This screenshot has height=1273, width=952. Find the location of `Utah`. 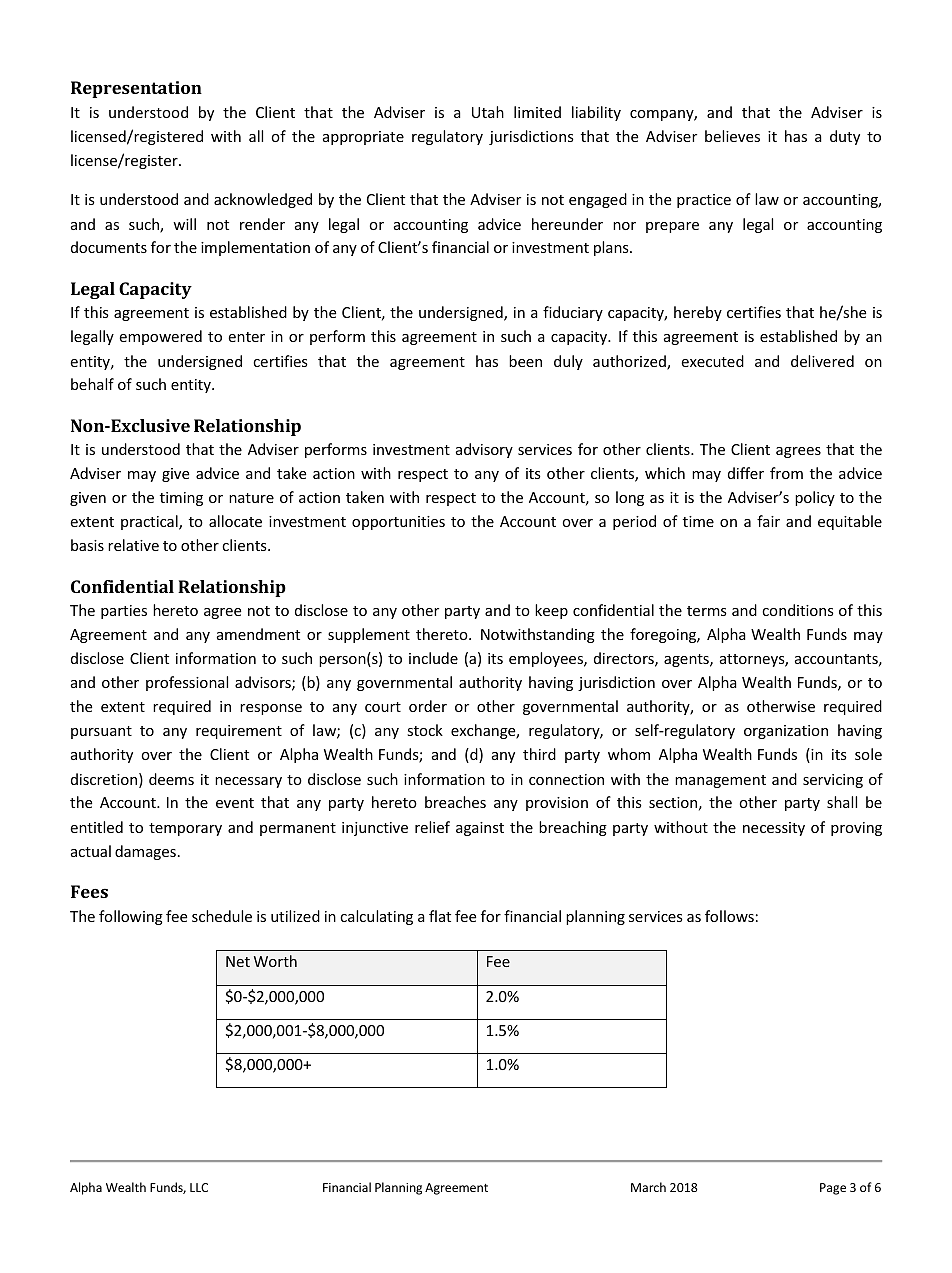

Utah is located at coordinates (488, 112).
